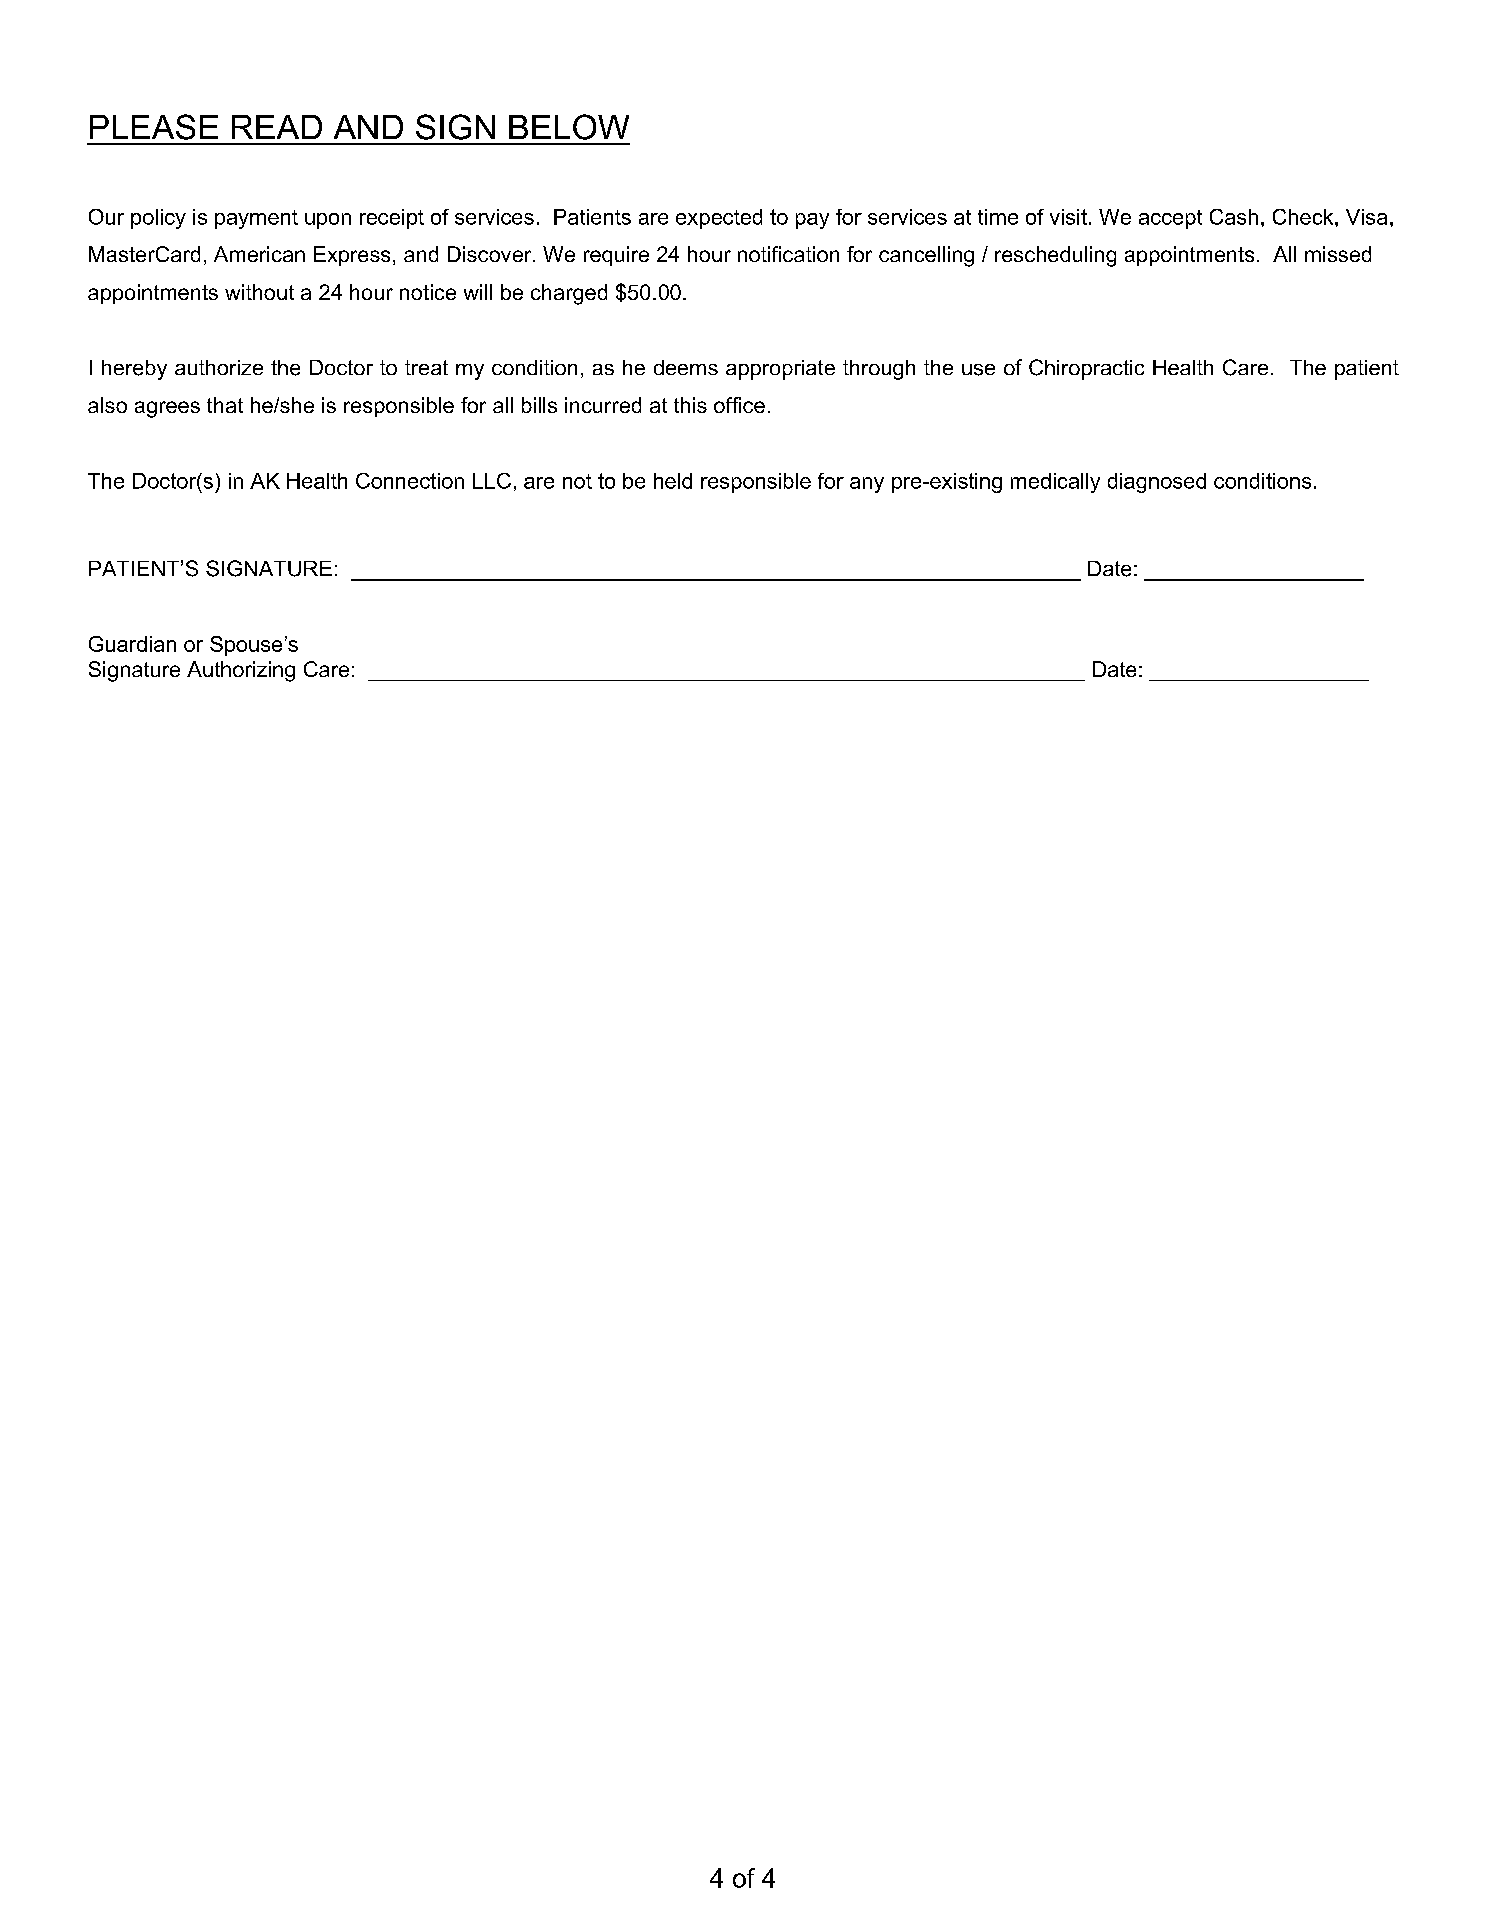 The width and height of the screenshot is (1486, 1924). What do you see at coordinates (410, 481) in the screenshot?
I see `Connection` at bounding box center [410, 481].
